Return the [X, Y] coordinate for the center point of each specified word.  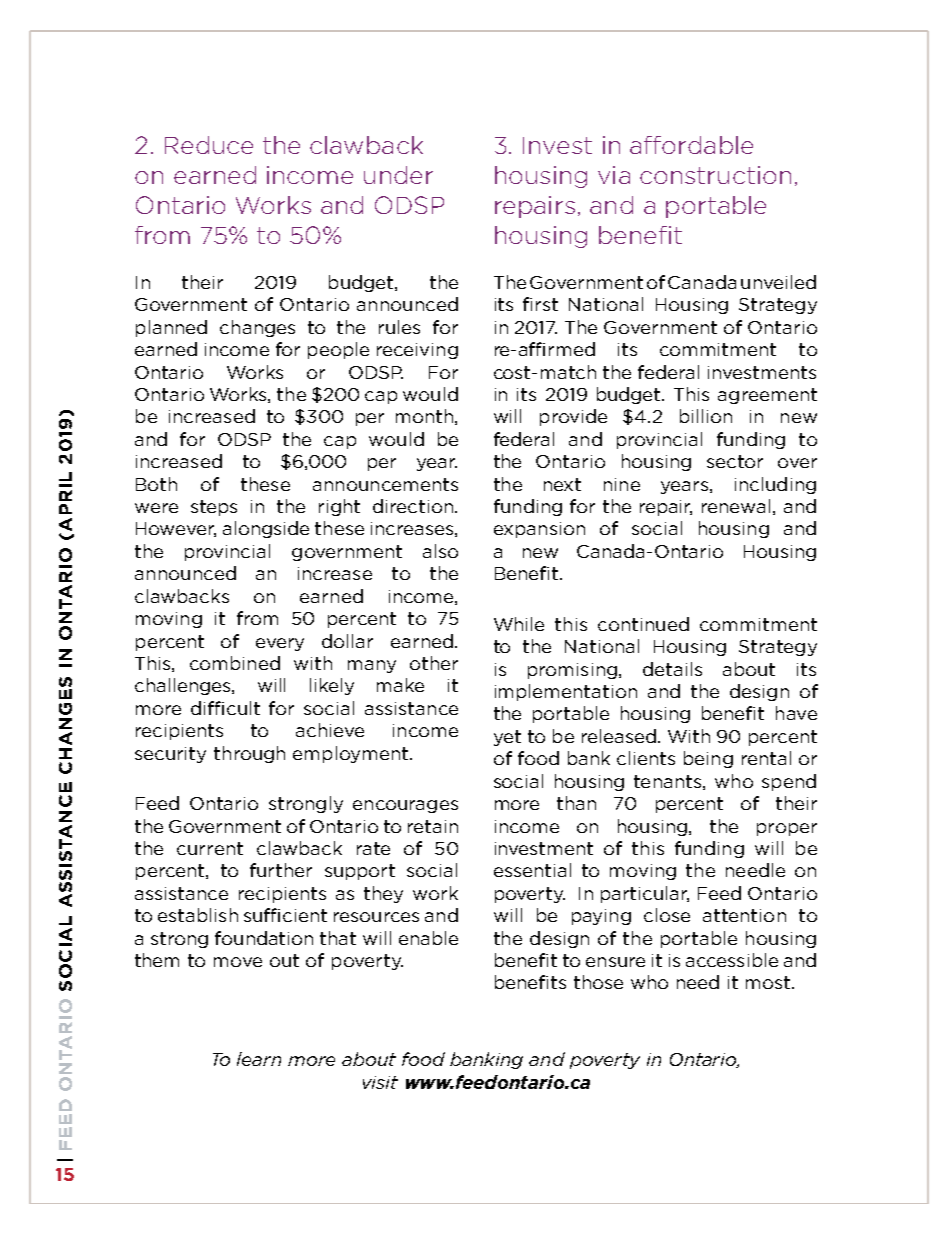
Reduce [209, 145]
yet [507, 738]
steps [214, 508]
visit [380, 1082]
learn [259, 1059]
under [398, 175]
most [769, 982]
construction [715, 175]
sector [735, 461]
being [708, 759]
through [249, 754]
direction [414, 506]
